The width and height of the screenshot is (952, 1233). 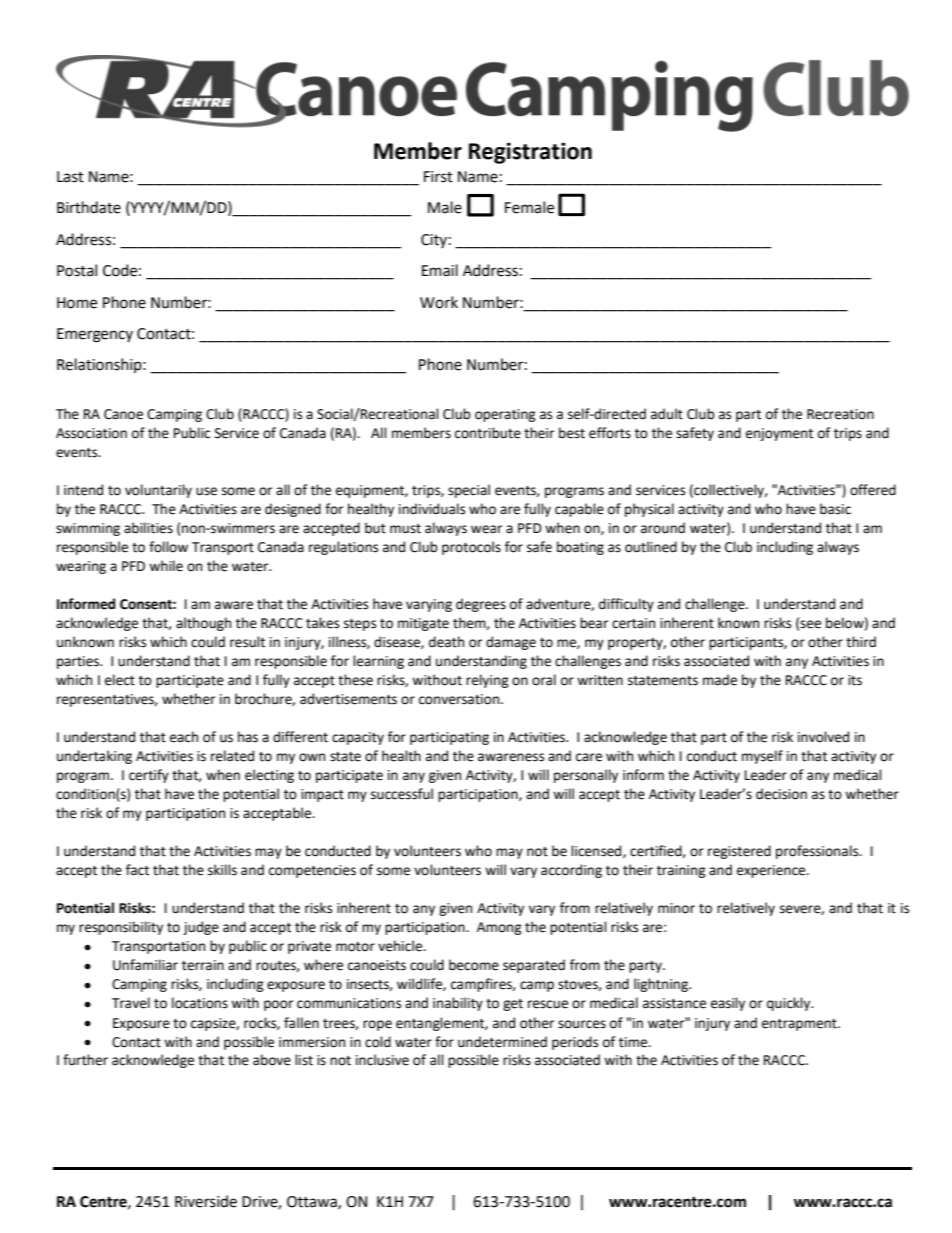 What do you see at coordinates (438, 177) in the screenshot?
I see `First` at bounding box center [438, 177].
